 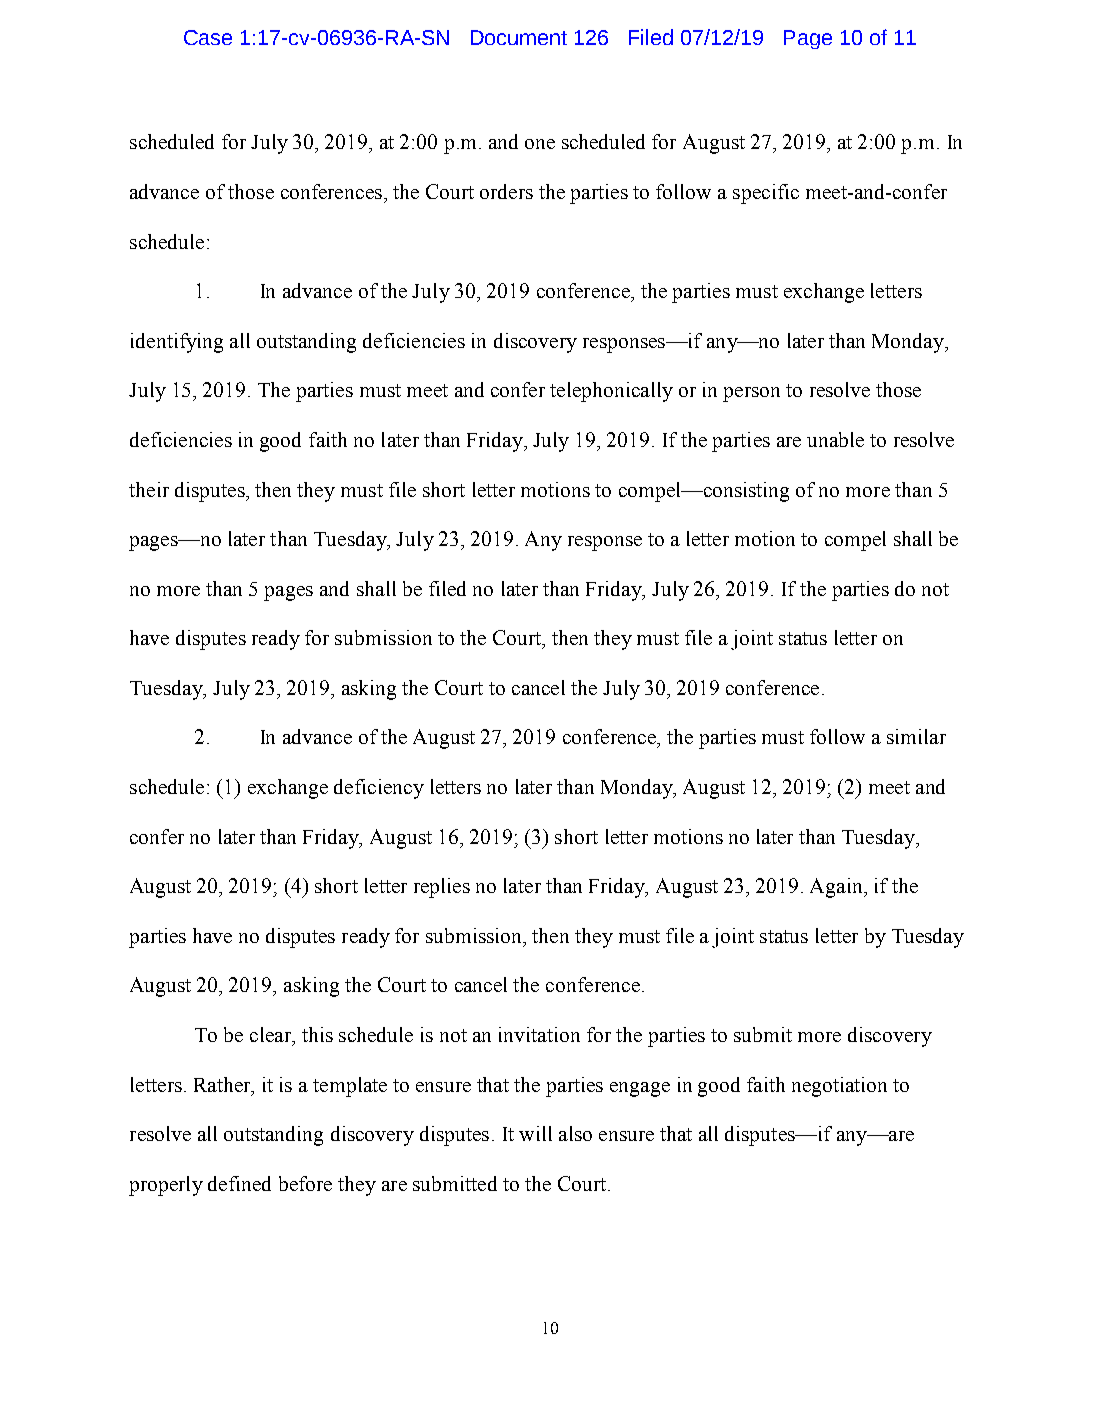 What do you see at coordinates (379, 789) in the document?
I see `deficiency` at bounding box center [379, 789].
